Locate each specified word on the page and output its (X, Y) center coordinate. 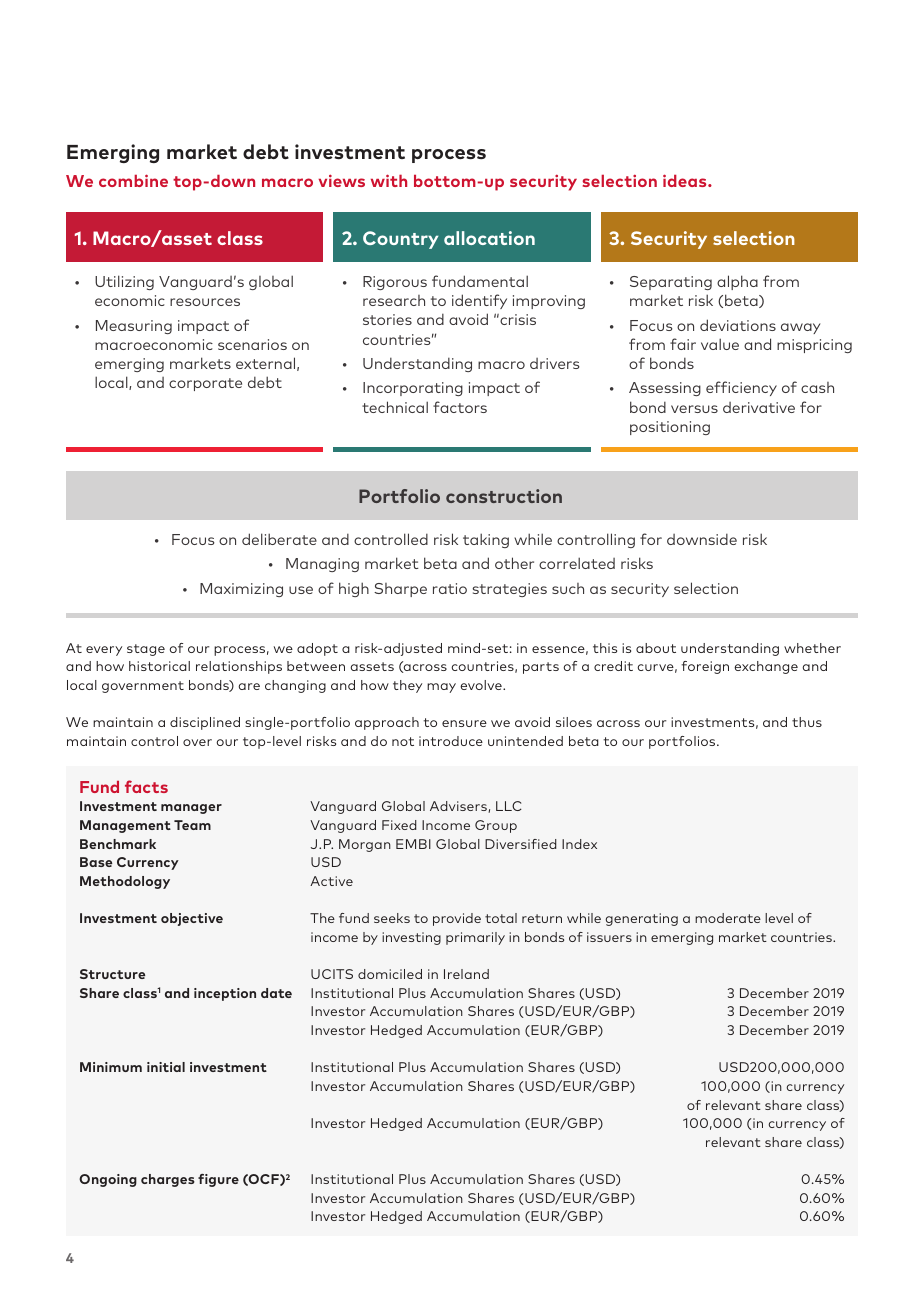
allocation (489, 238)
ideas (686, 180)
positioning (670, 428)
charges (168, 1180)
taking (486, 540)
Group (496, 826)
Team (192, 825)
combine (133, 180)
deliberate (279, 539)
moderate (728, 918)
